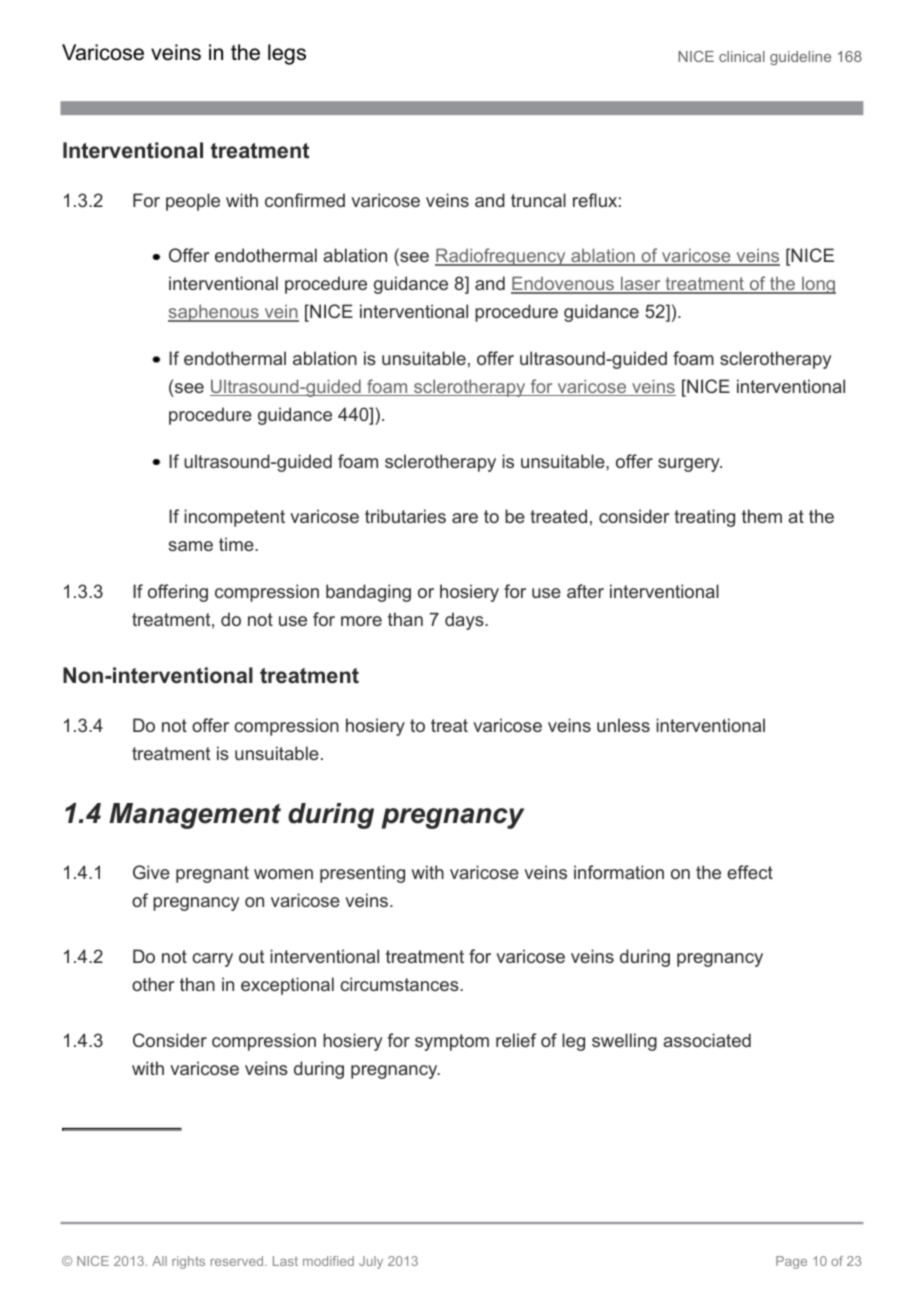 The width and height of the image is (924, 1308). I want to click on effect, so click(750, 872).
